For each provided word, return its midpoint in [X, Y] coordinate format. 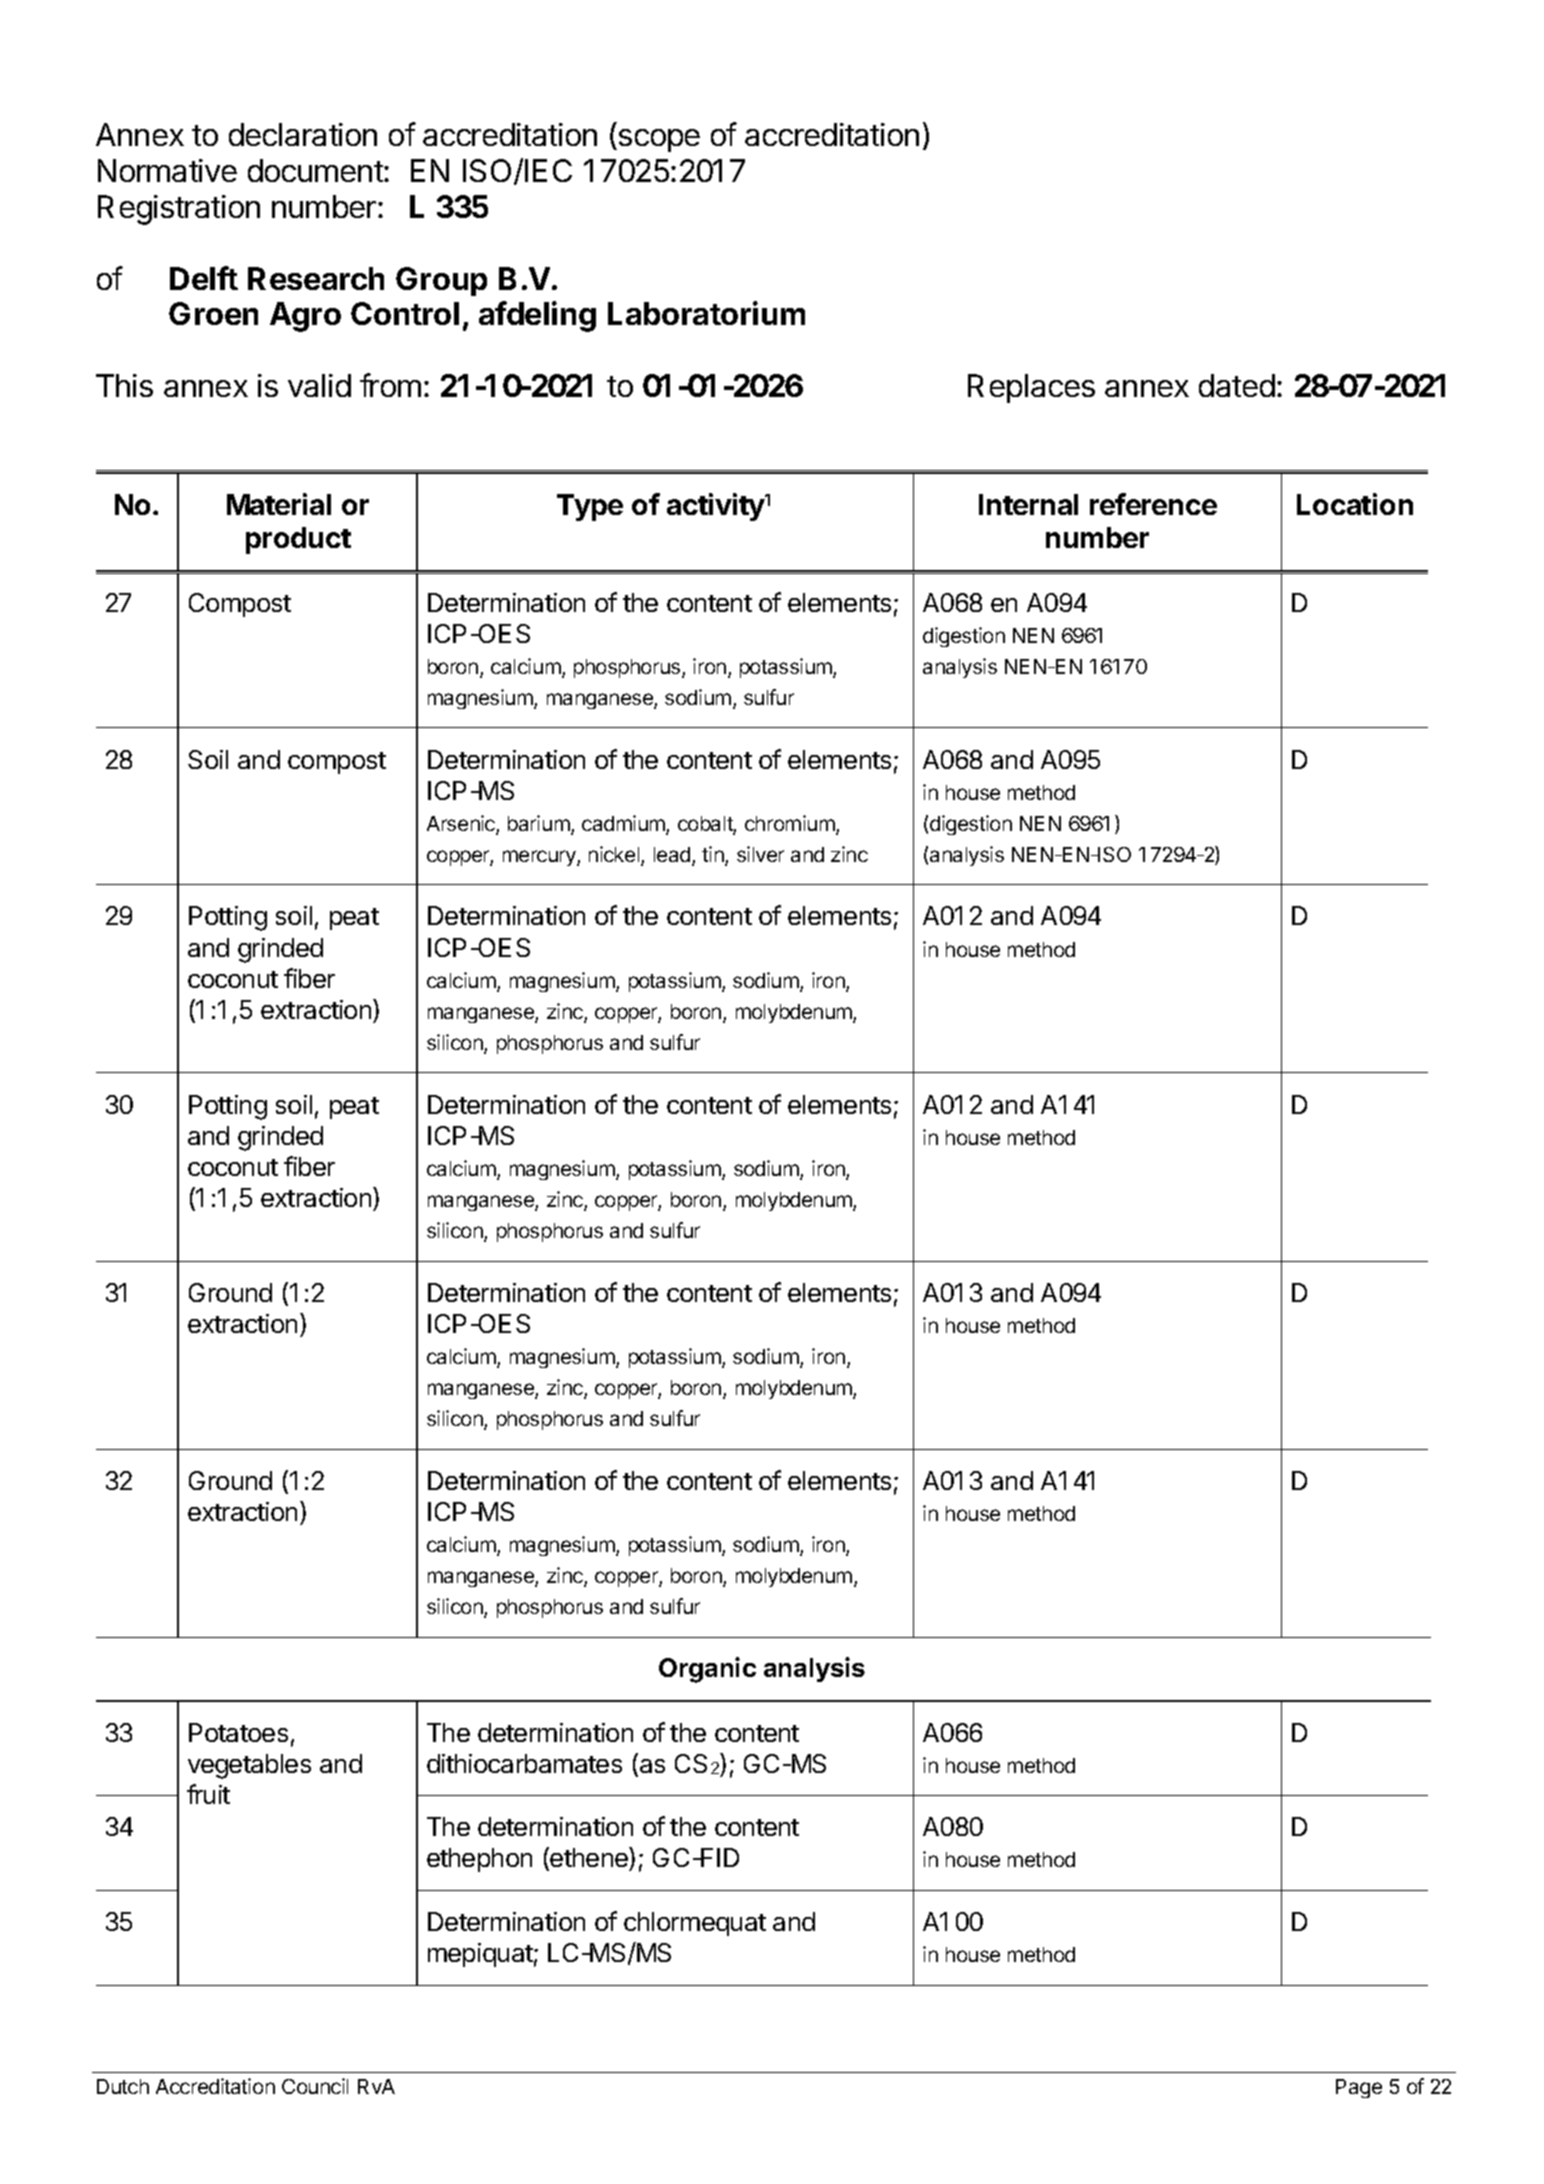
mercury [540, 858]
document [316, 170]
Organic [707, 1670]
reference [1153, 504]
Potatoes [238, 1732]
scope [659, 140]
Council [315, 2086]
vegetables [249, 1766]
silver [760, 854]
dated [1237, 385]
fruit [208, 1794]
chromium [791, 824]
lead [673, 856]
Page [1359, 2088]
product [298, 540]
